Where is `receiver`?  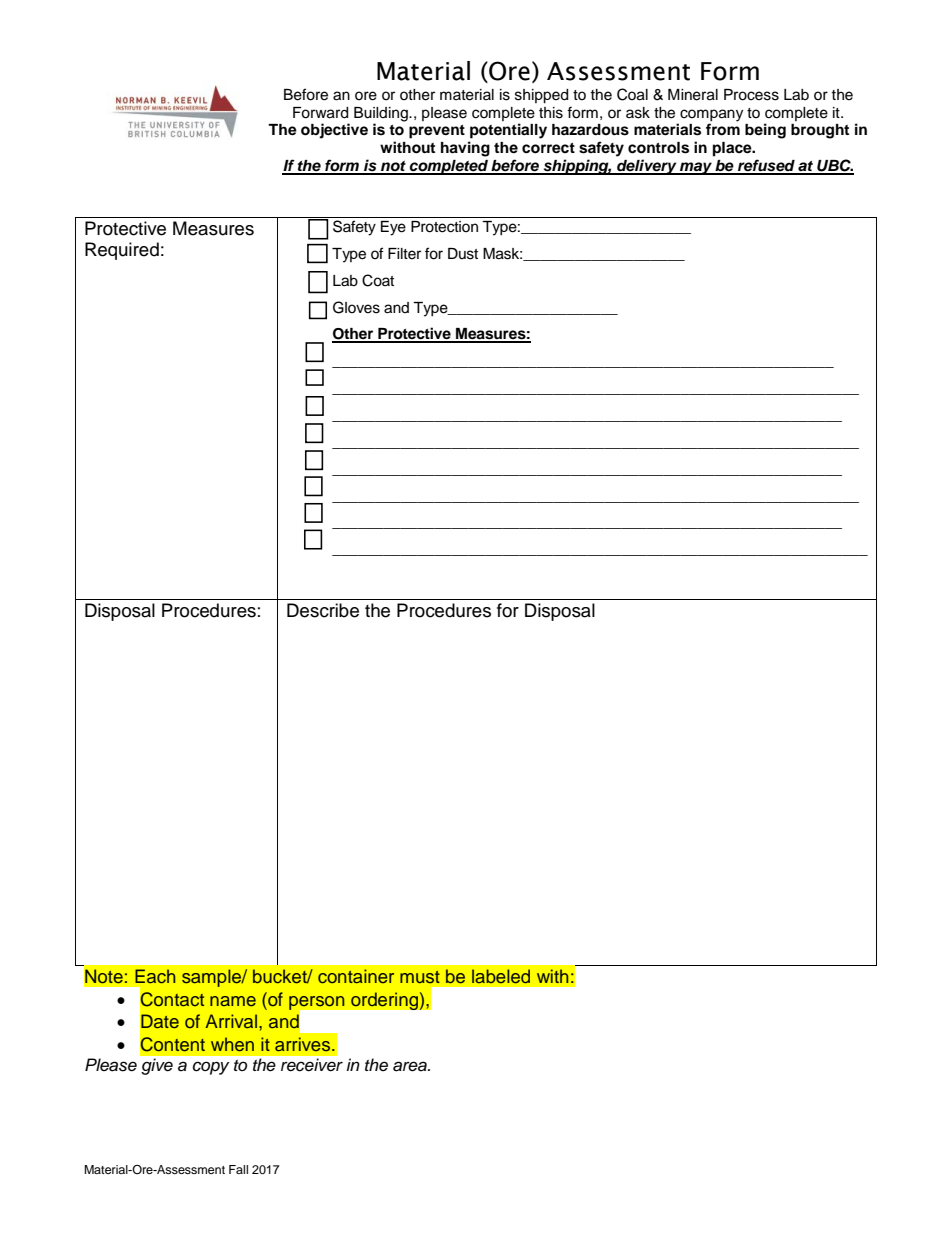
receiver is located at coordinates (312, 1065).
